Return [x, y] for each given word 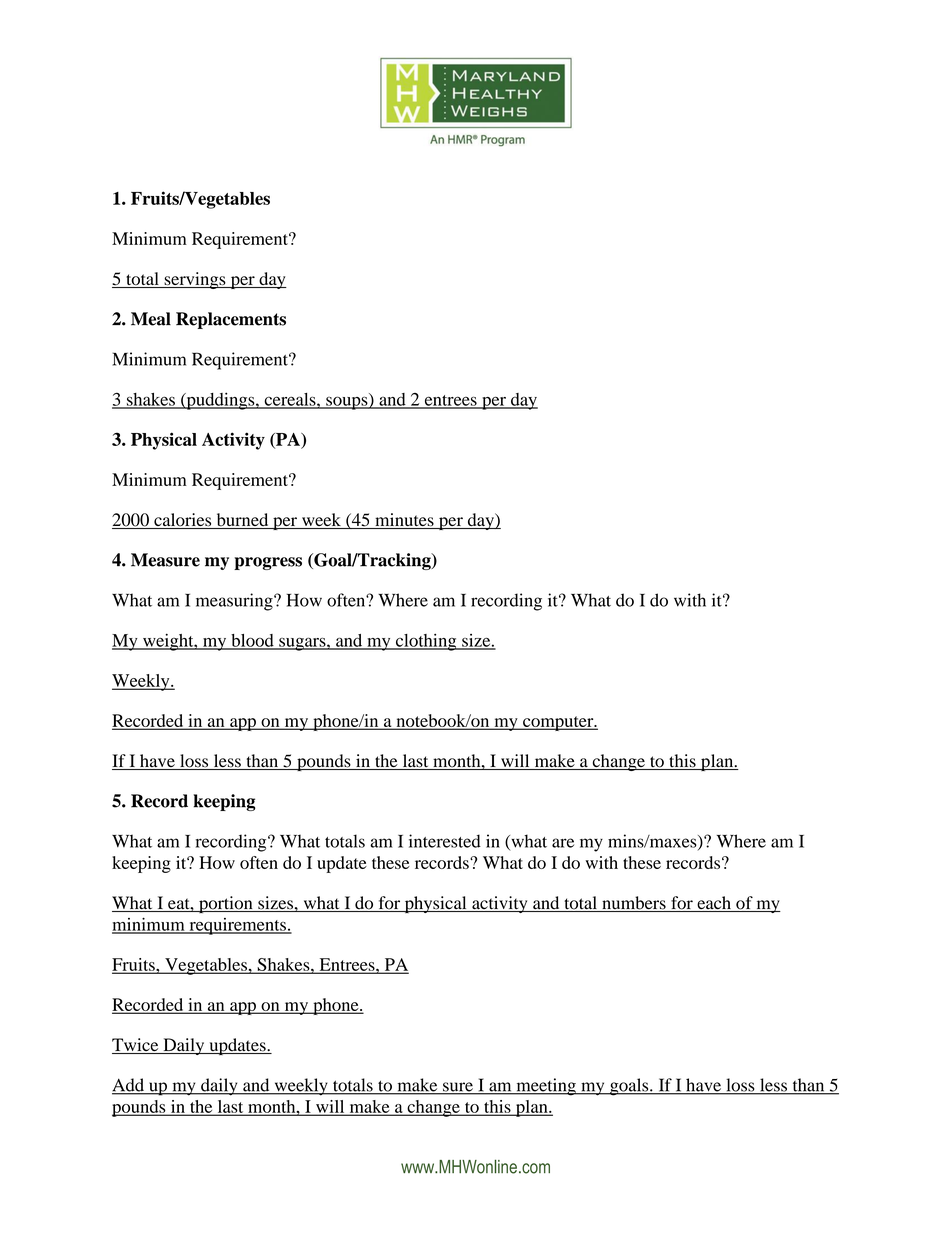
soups [347, 403]
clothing [426, 642]
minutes [404, 521]
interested [445, 841]
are [563, 843]
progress [268, 563]
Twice [136, 1046]
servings [195, 280]
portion [226, 904]
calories [183, 521]
